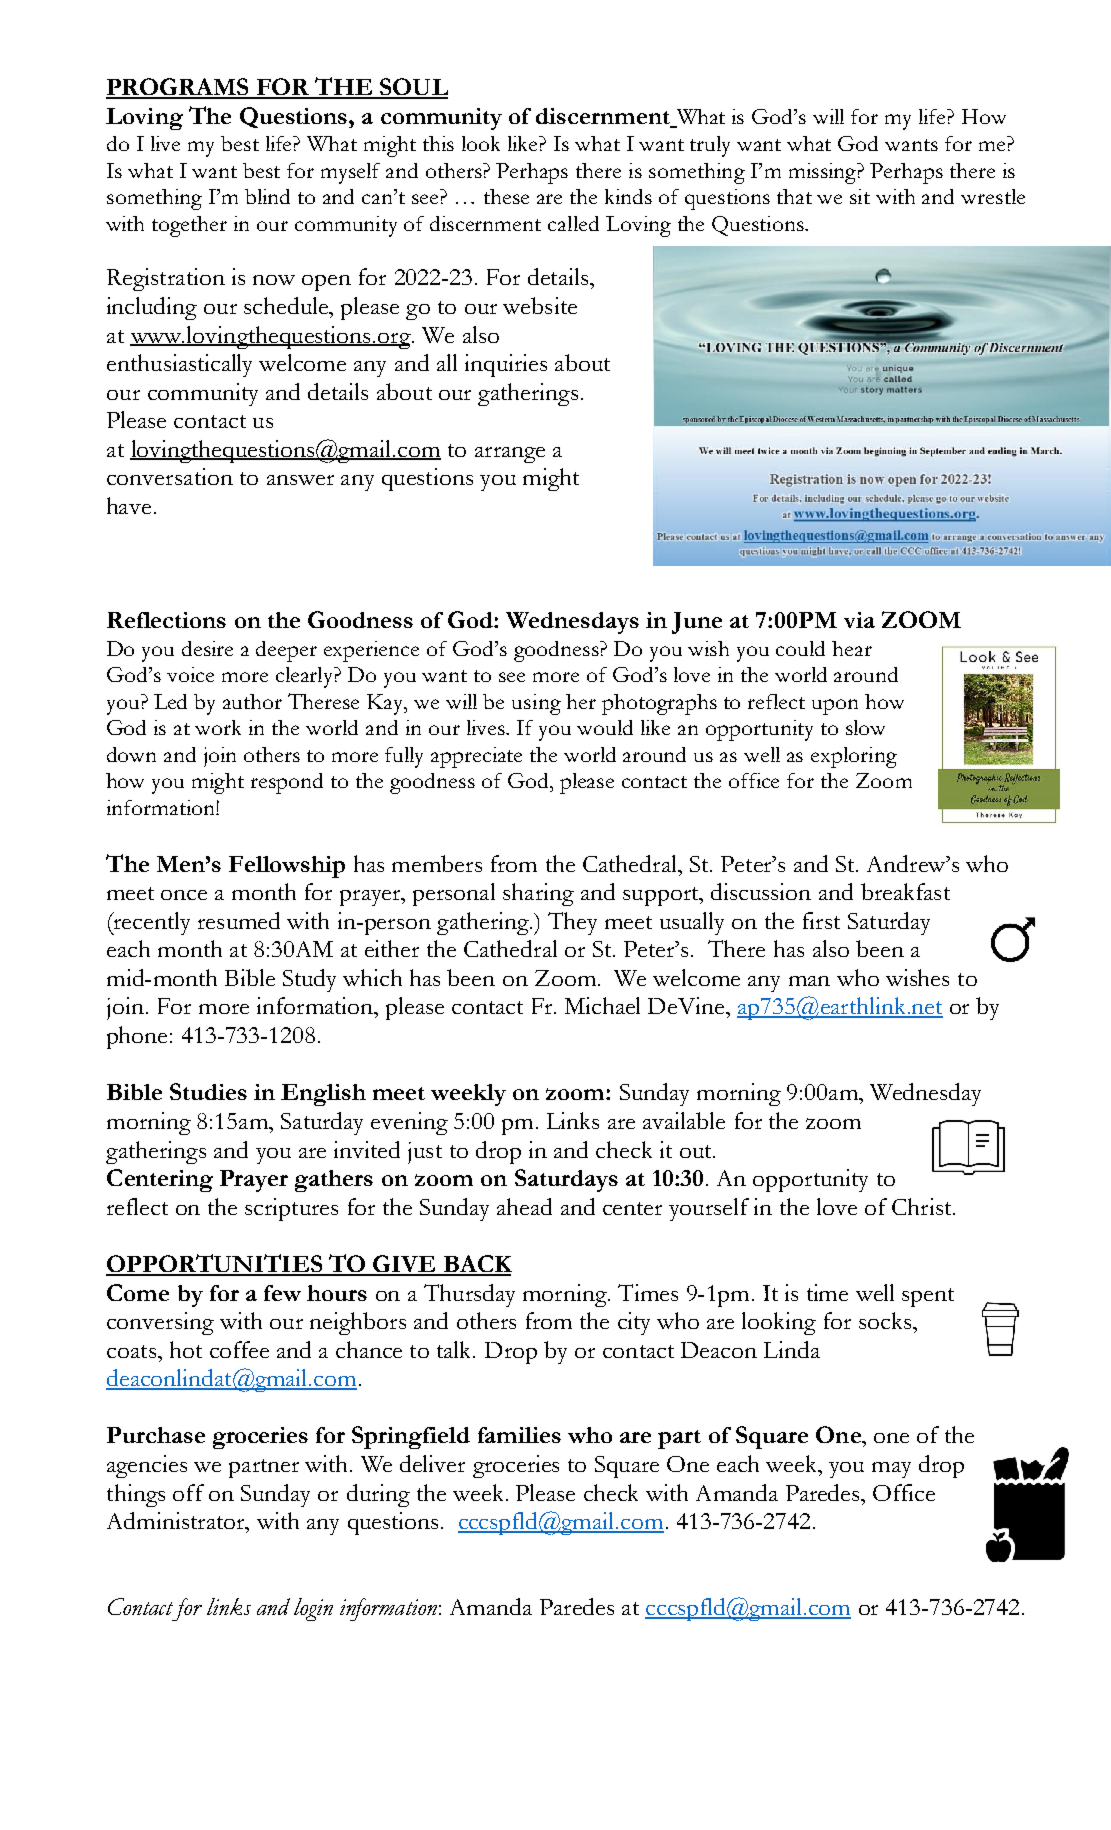 The height and width of the screenshot is (1830, 1111). Describe the element at coordinates (905, 891) in the screenshot. I see `breakfast` at that location.
